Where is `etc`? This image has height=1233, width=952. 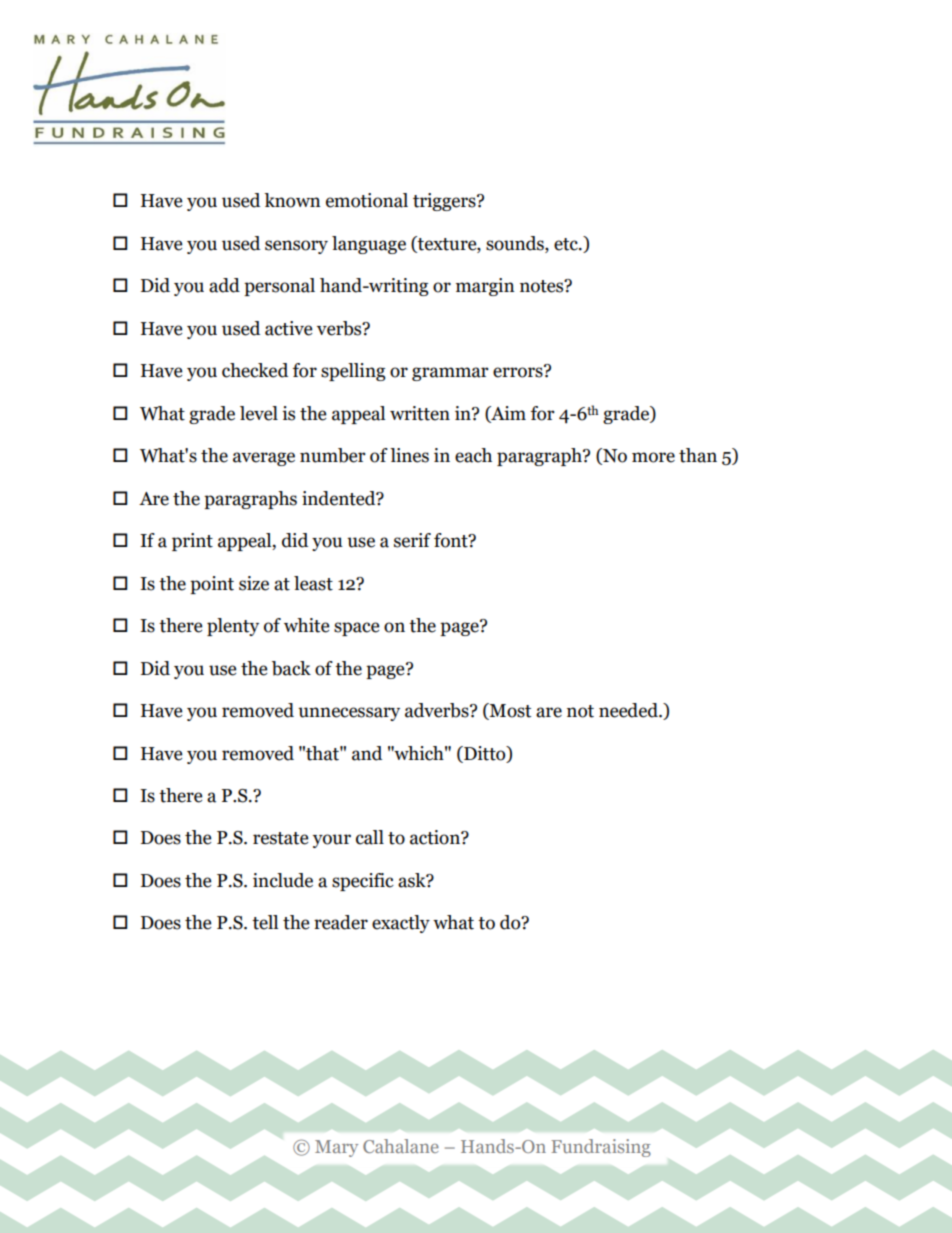
etc is located at coordinates (567, 244).
